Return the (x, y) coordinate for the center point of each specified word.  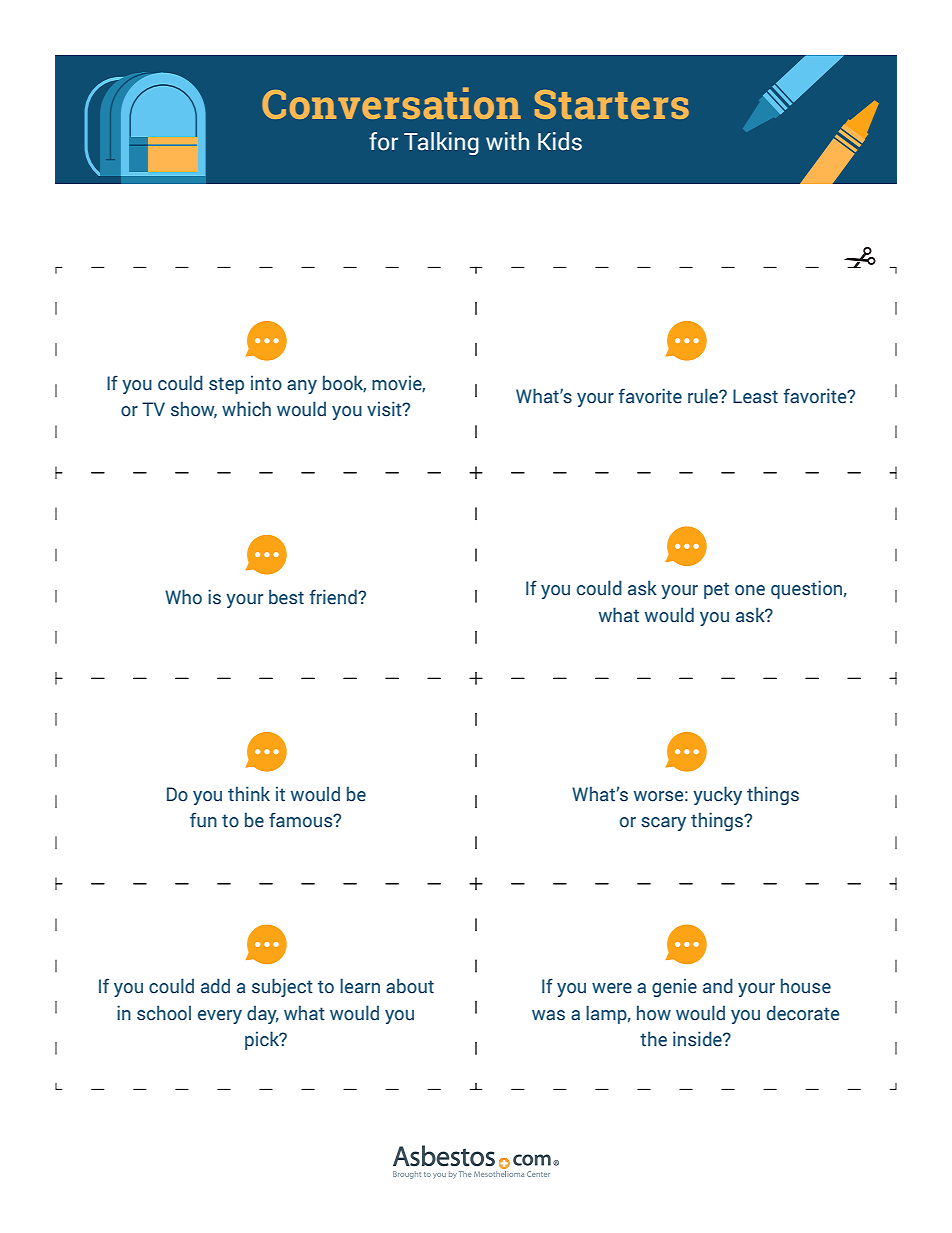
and (718, 986)
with (507, 141)
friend (334, 597)
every (220, 1017)
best (286, 597)
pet (716, 590)
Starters (612, 104)
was (548, 1015)
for (383, 141)
